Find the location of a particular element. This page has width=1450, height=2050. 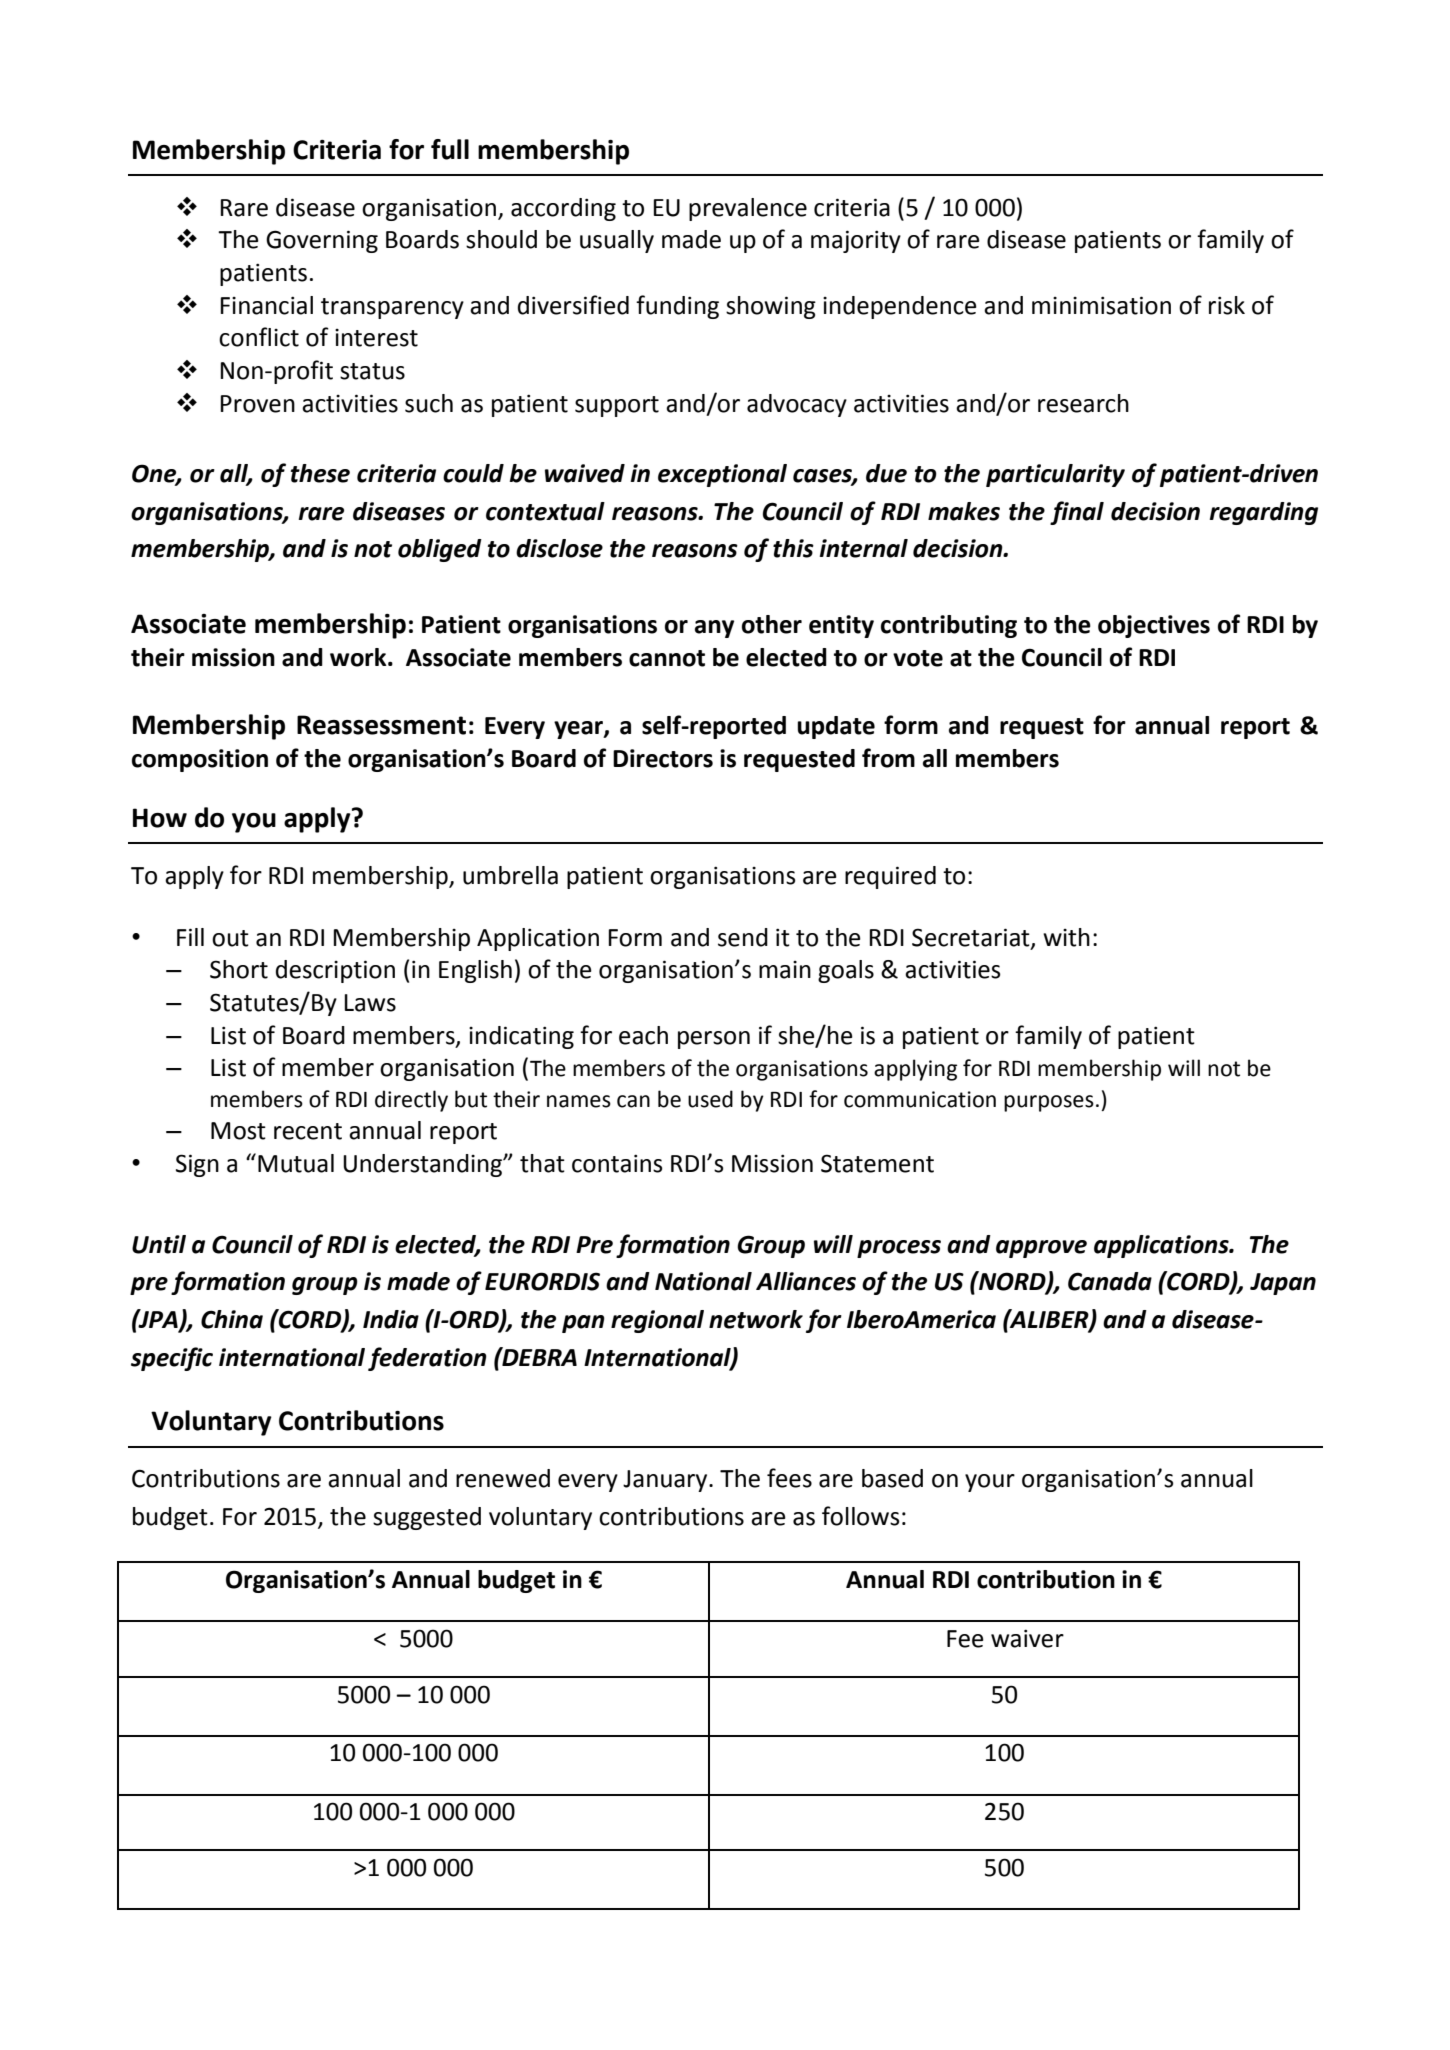

waiver is located at coordinates (1027, 1638).
